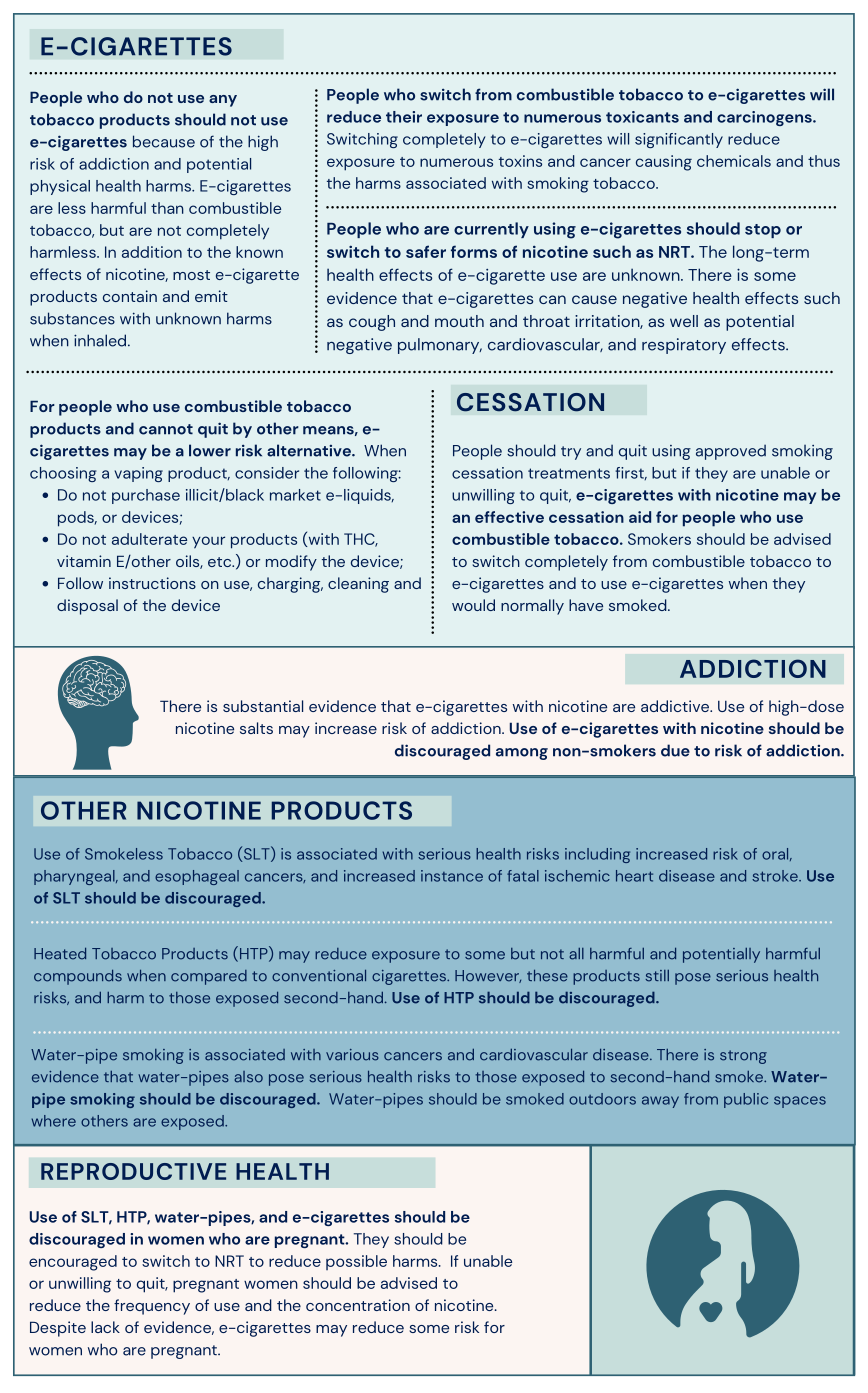 The height and width of the screenshot is (1393, 868). Describe the element at coordinates (152, 1307) in the screenshot. I see `frequency` at that location.
